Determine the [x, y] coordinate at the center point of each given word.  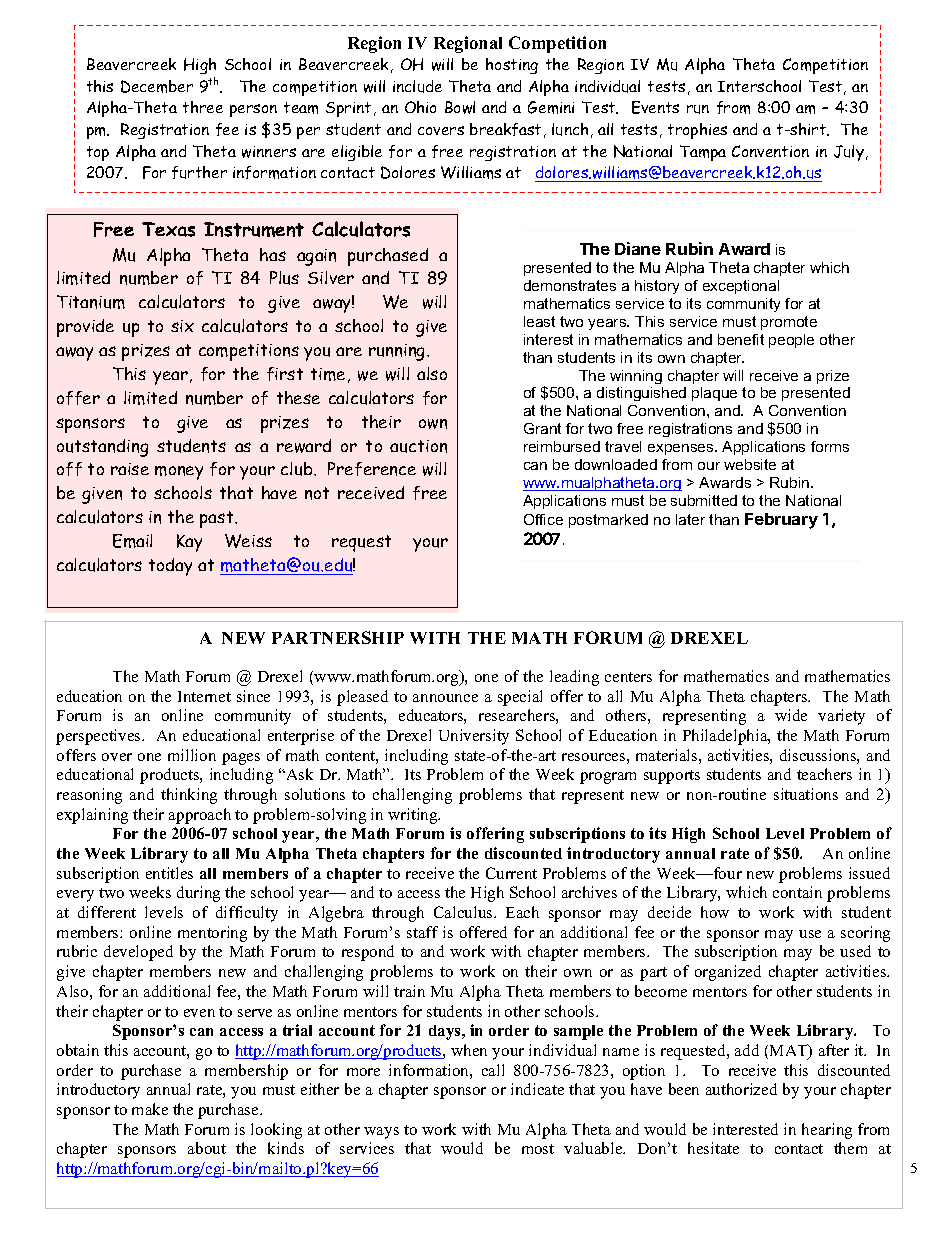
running [398, 352]
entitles [169, 873]
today [170, 567]
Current [511, 873]
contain [797, 892]
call [493, 1070]
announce [445, 698]
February [781, 521]
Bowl [460, 107]
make [150, 1109]
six [182, 326]
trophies [697, 131]
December [157, 86]
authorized [741, 1089]
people [791, 341]
